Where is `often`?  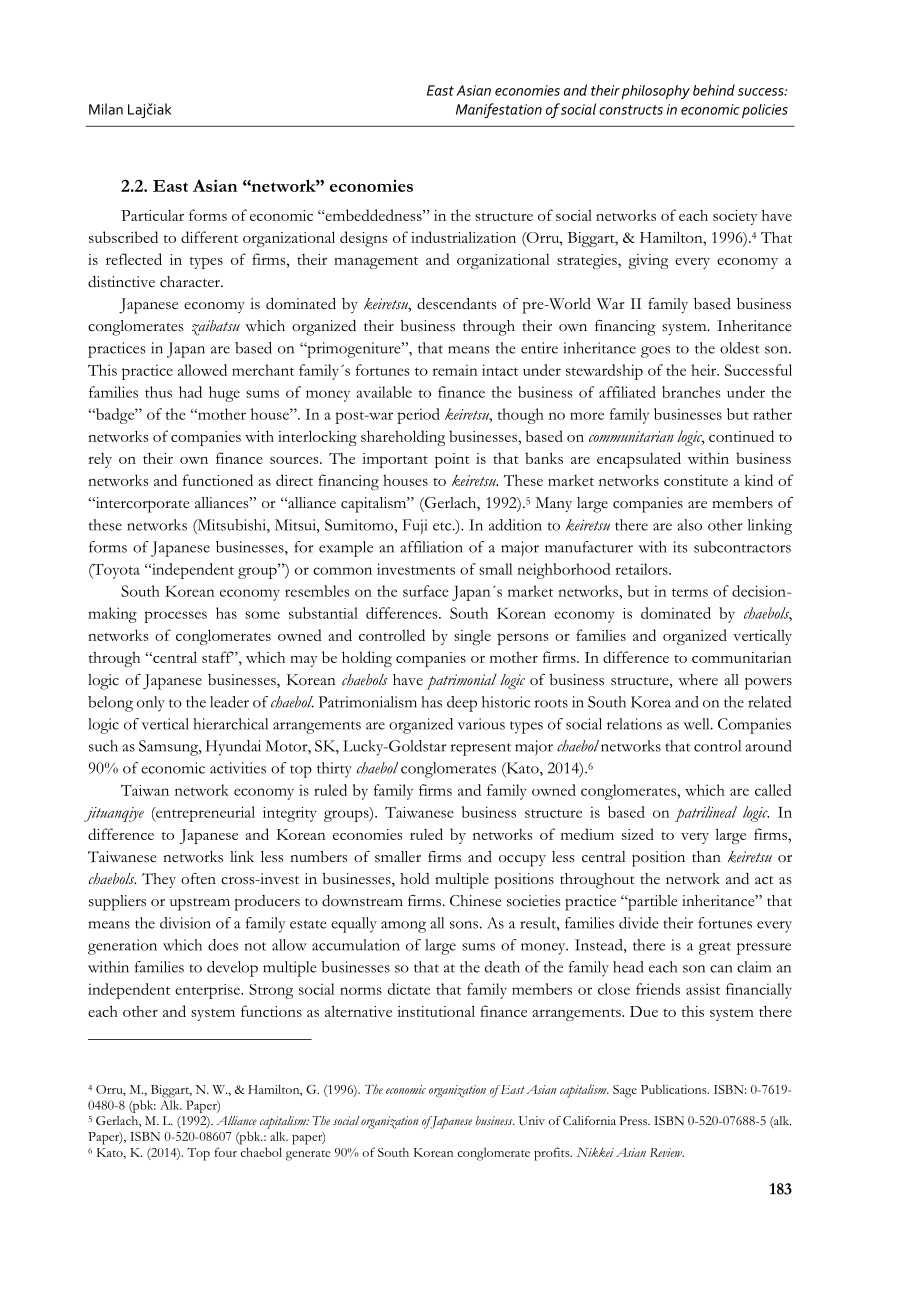 often is located at coordinates (198, 879).
